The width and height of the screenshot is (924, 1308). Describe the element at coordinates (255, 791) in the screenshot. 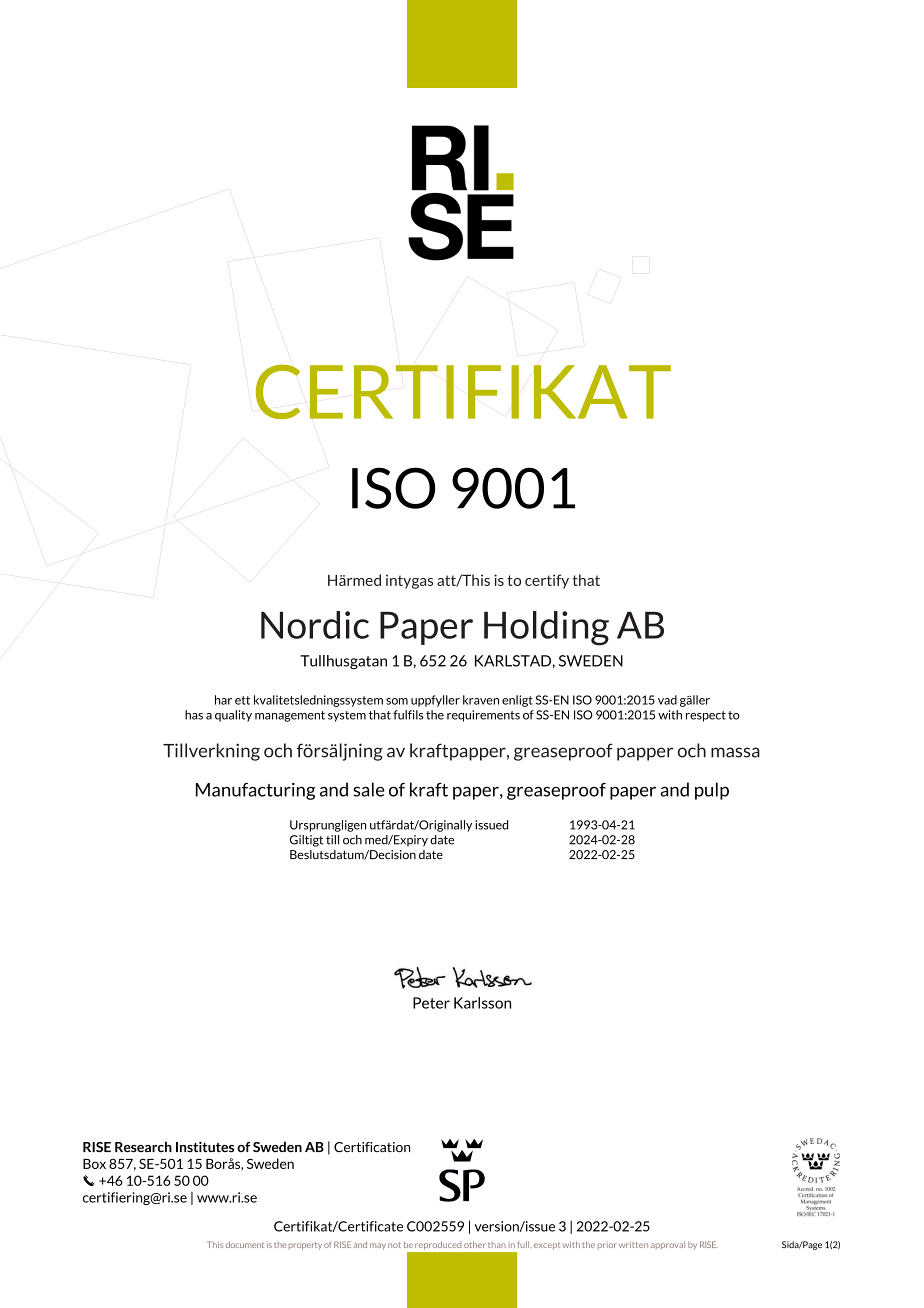

I see `Manufacturing` at that location.
